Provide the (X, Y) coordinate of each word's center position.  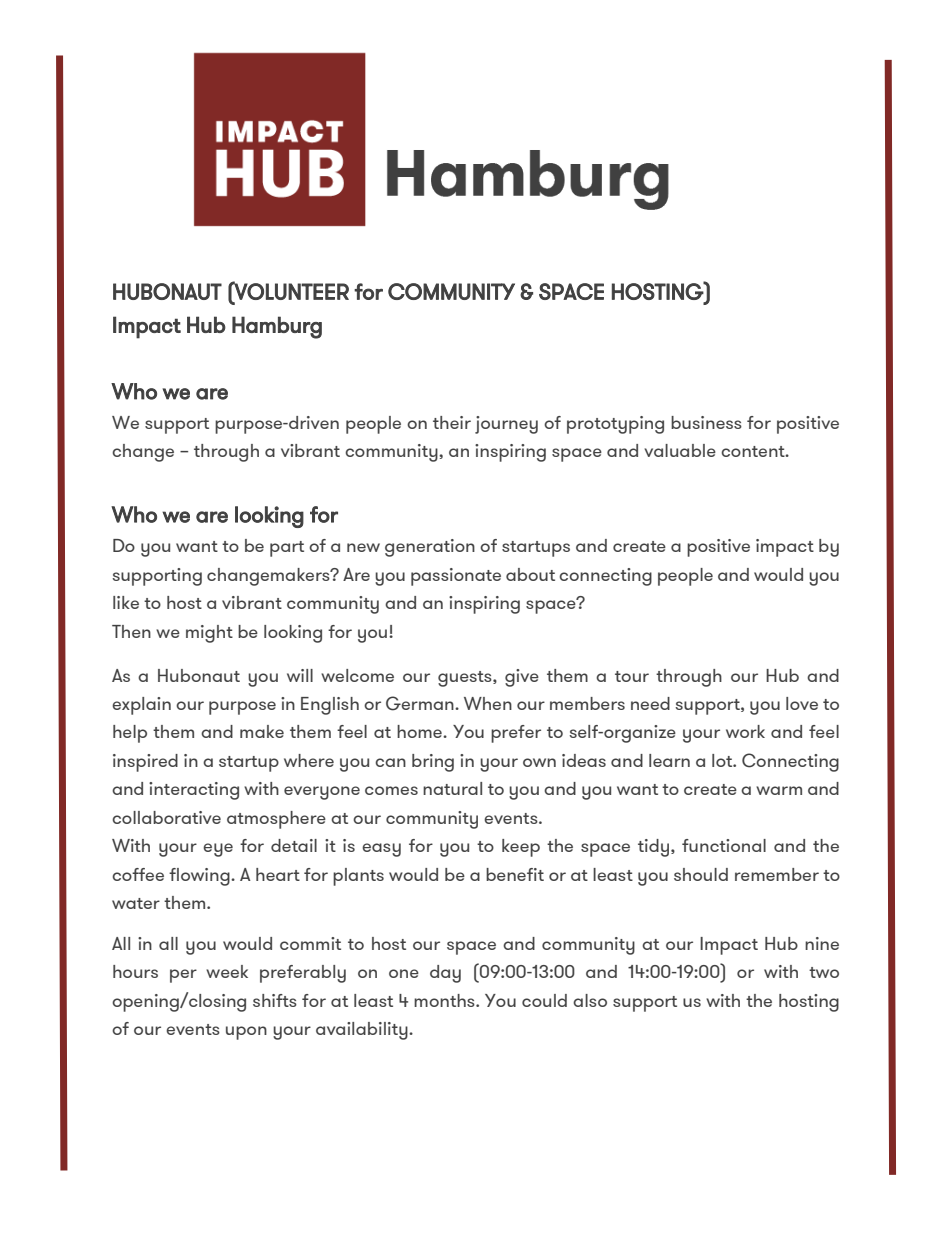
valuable (680, 450)
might (209, 634)
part (287, 549)
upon (246, 1033)
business (706, 422)
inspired (145, 763)
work (745, 731)
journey (506, 425)
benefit (515, 874)
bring (433, 763)
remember (777, 874)
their (452, 422)
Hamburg (277, 327)
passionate (456, 577)
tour (632, 676)
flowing (200, 877)
